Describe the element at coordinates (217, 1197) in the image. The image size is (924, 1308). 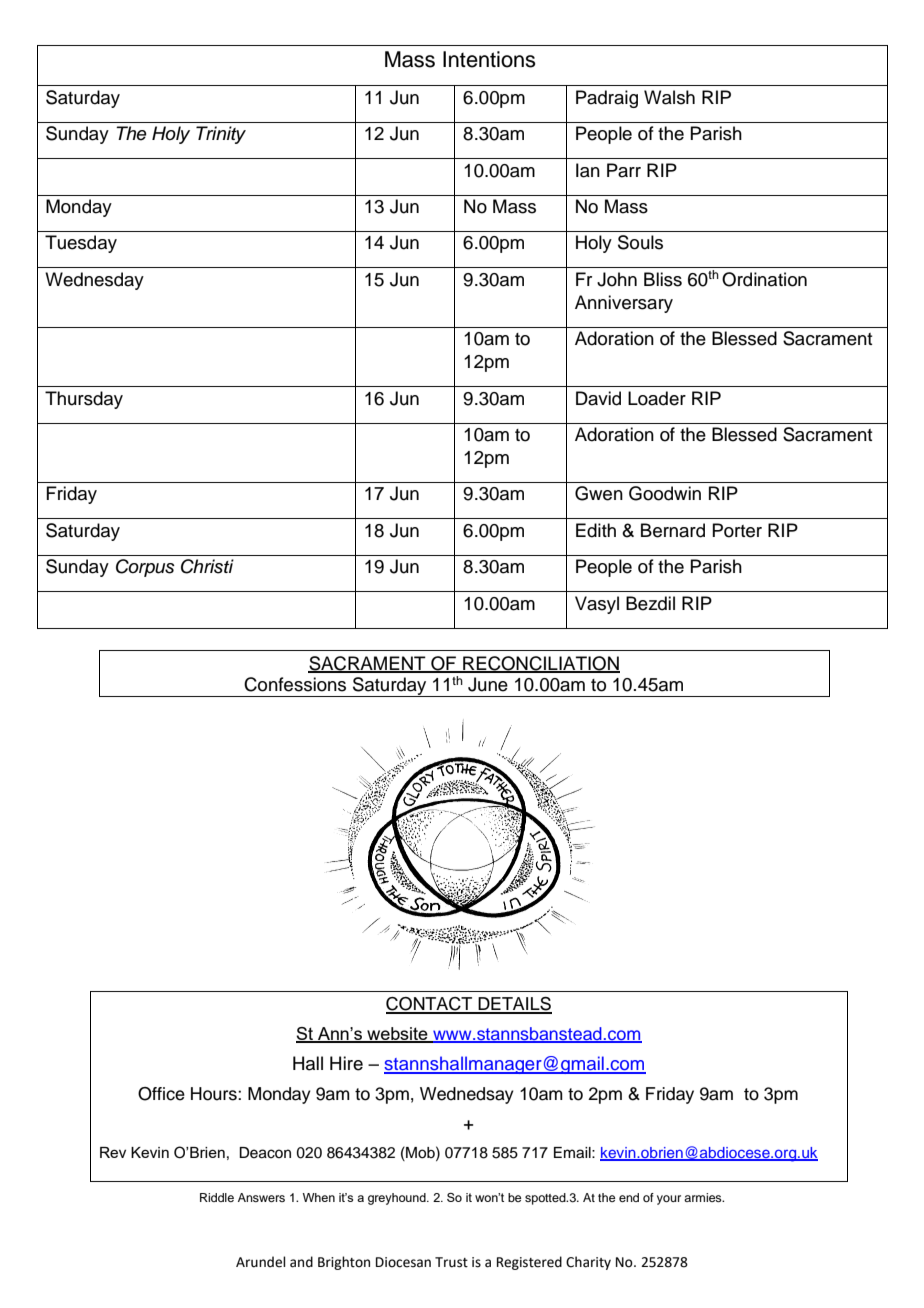
I see `Riddle` at that location.
